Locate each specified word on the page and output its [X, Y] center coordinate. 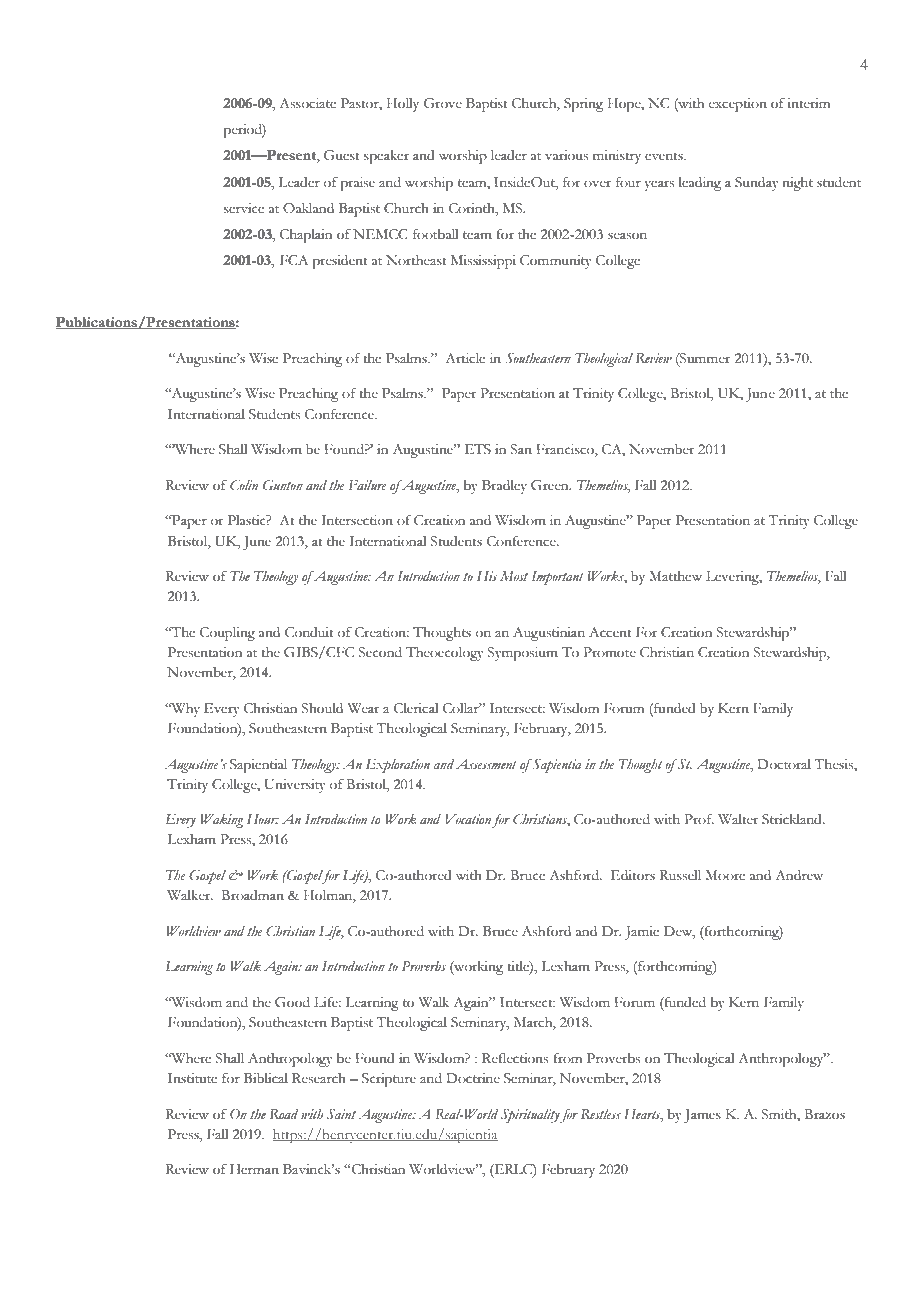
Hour [263, 819]
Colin [244, 485]
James [702, 1116]
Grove [443, 103]
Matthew [675, 576]
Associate [307, 103]
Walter [738, 819]
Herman [254, 1169]
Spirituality [530, 1116]
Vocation [468, 819]
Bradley [504, 487]
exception [738, 105]
